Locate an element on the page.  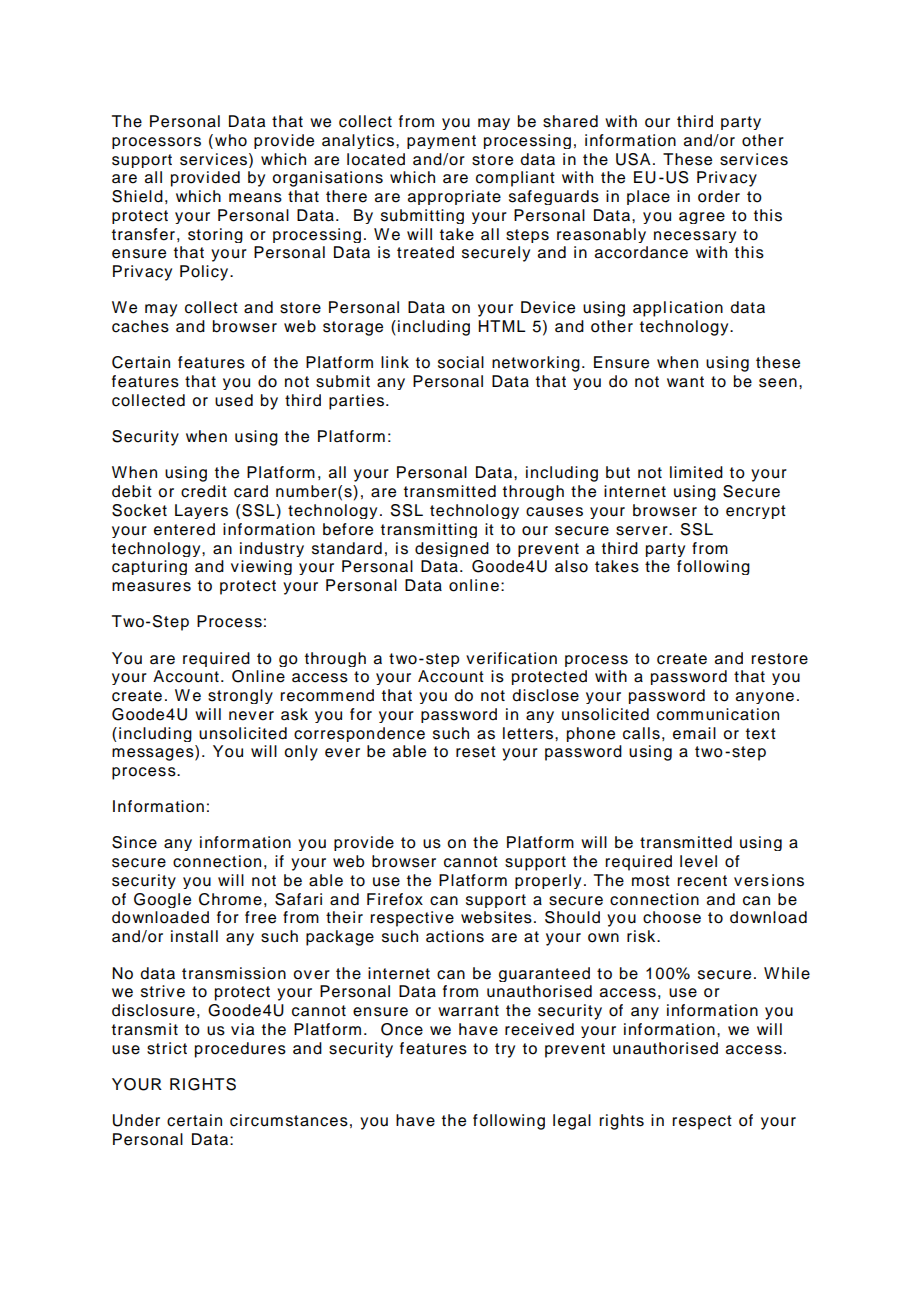
recent is located at coordinates (702, 881).
